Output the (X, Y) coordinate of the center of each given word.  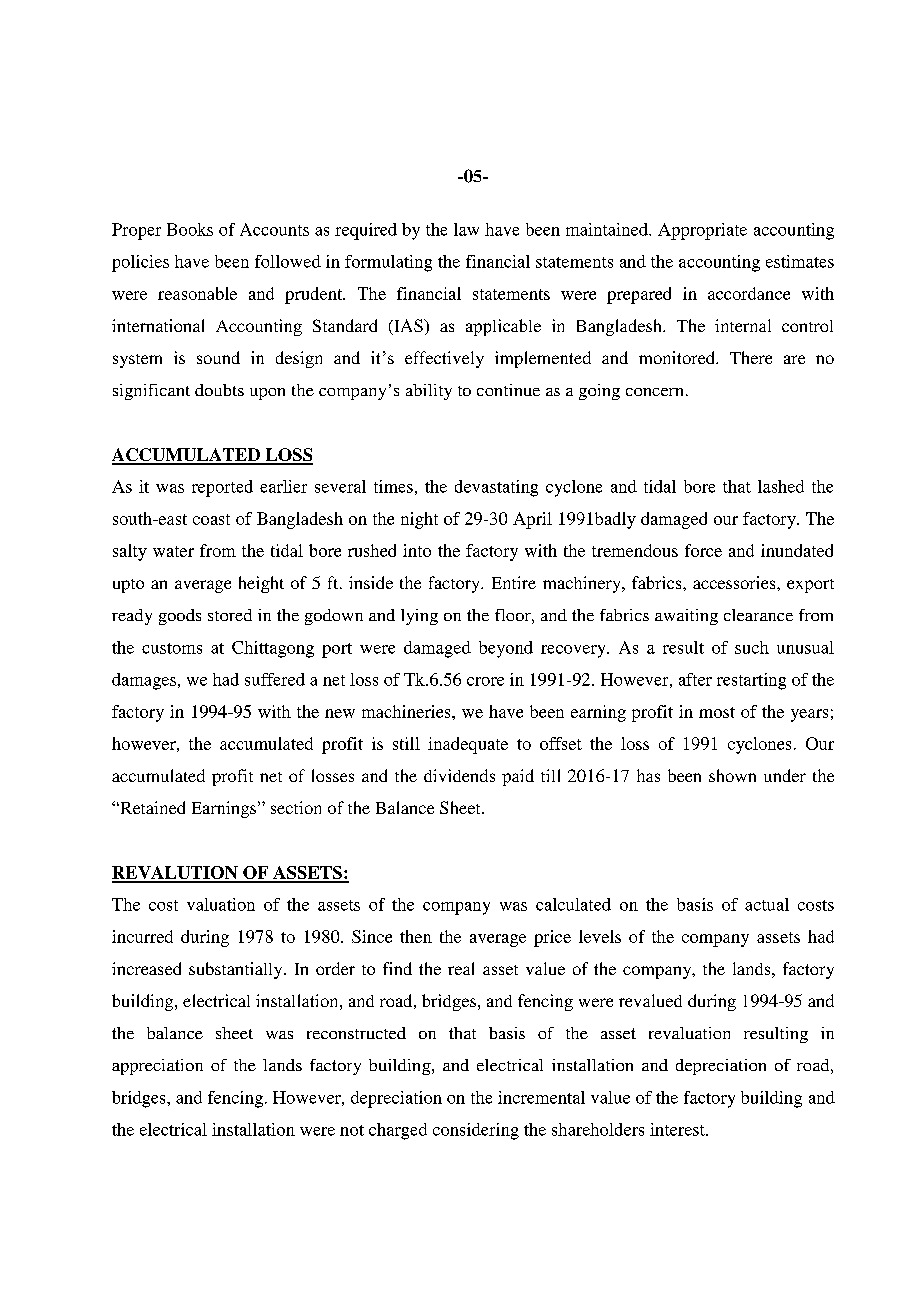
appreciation (157, 1067)
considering (476, 1131)
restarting (751, 681)
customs (172, 648)
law (466, 229)
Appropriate (702, 231)
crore (485, 681)
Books (190, 229)
